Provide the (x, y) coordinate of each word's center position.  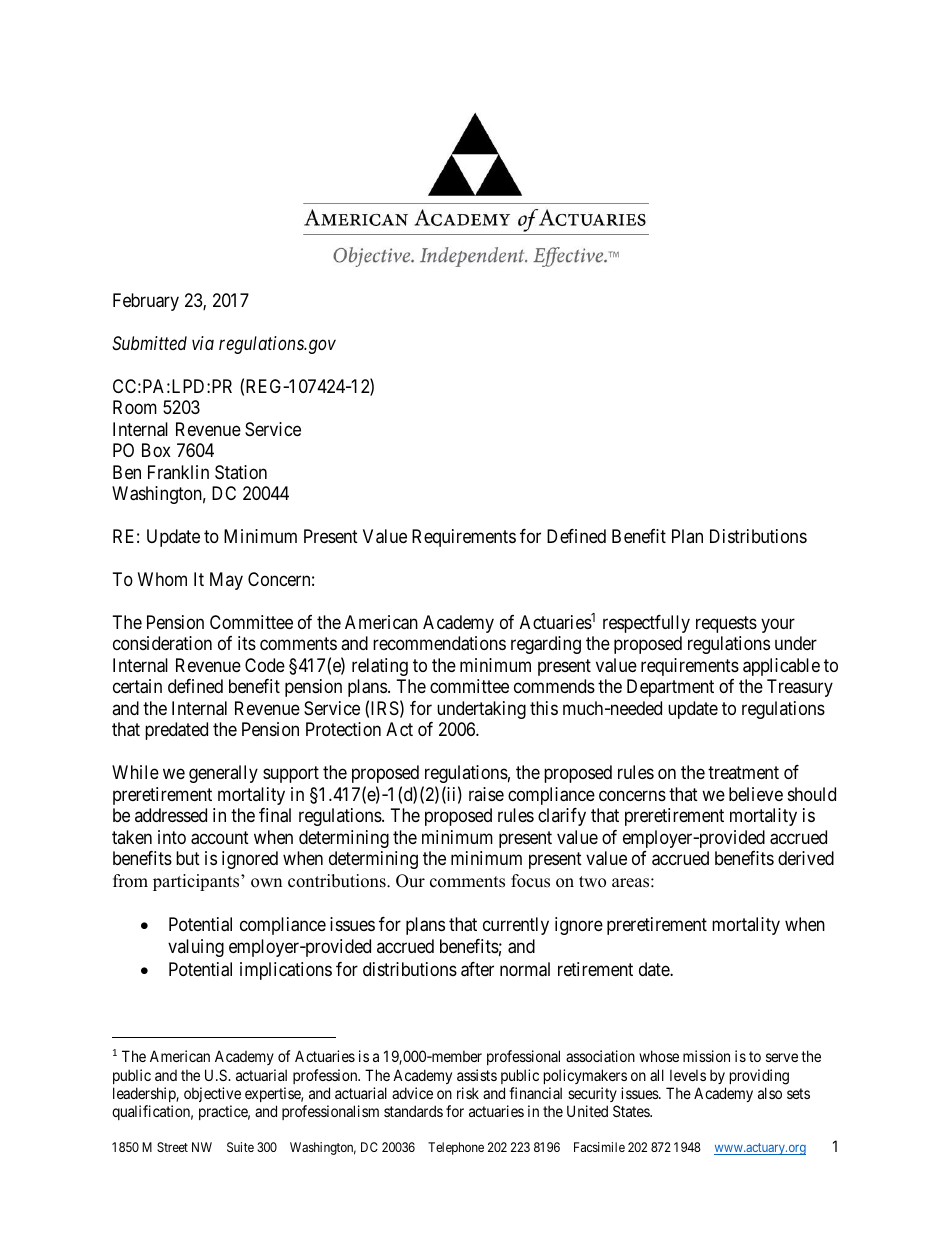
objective (212, 1094)
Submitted (149, 343)
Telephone (456, 1148)
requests (726, 624)
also (770, 1093)
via (203, 343)
